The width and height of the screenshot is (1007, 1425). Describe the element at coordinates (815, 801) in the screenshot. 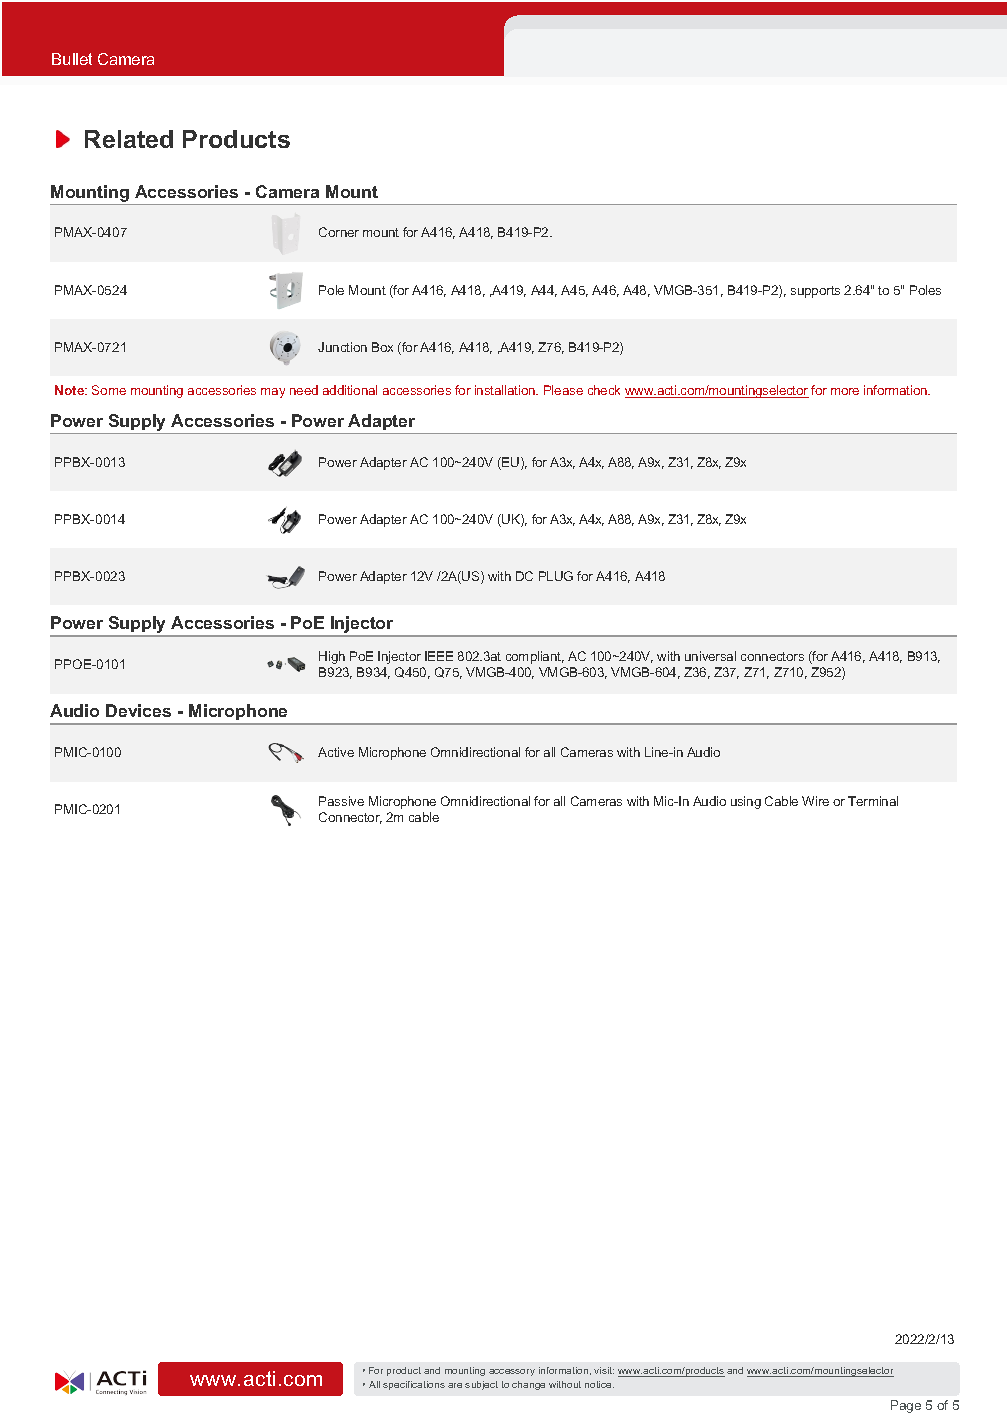

I see `Wire` at that location.
